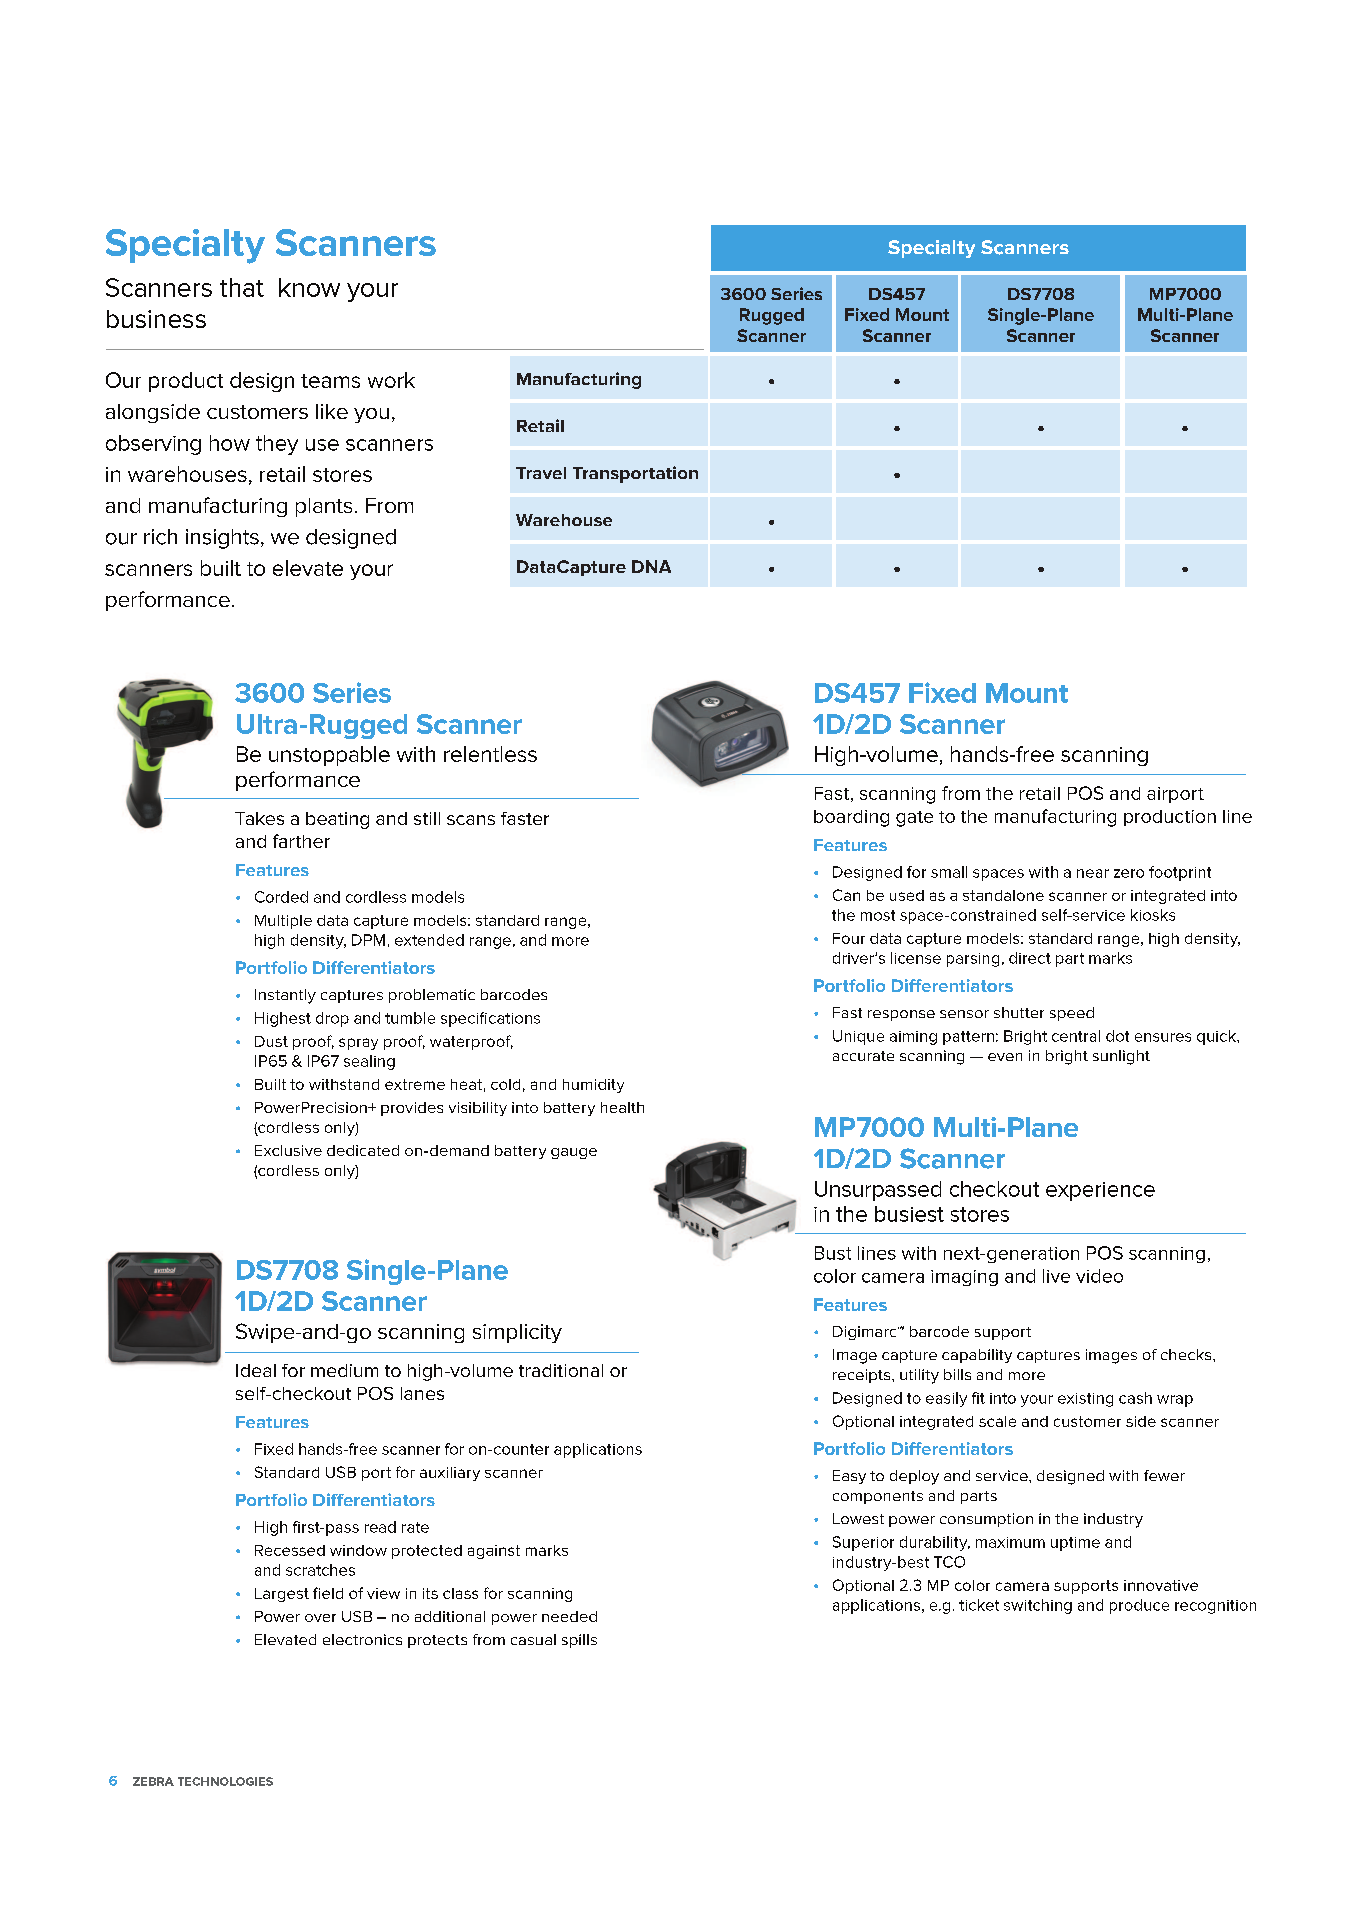 The image size is (1353, 1915). Describe the element at coordinates (561, 1370) in the screenshot. I see `traditional` at that location.
